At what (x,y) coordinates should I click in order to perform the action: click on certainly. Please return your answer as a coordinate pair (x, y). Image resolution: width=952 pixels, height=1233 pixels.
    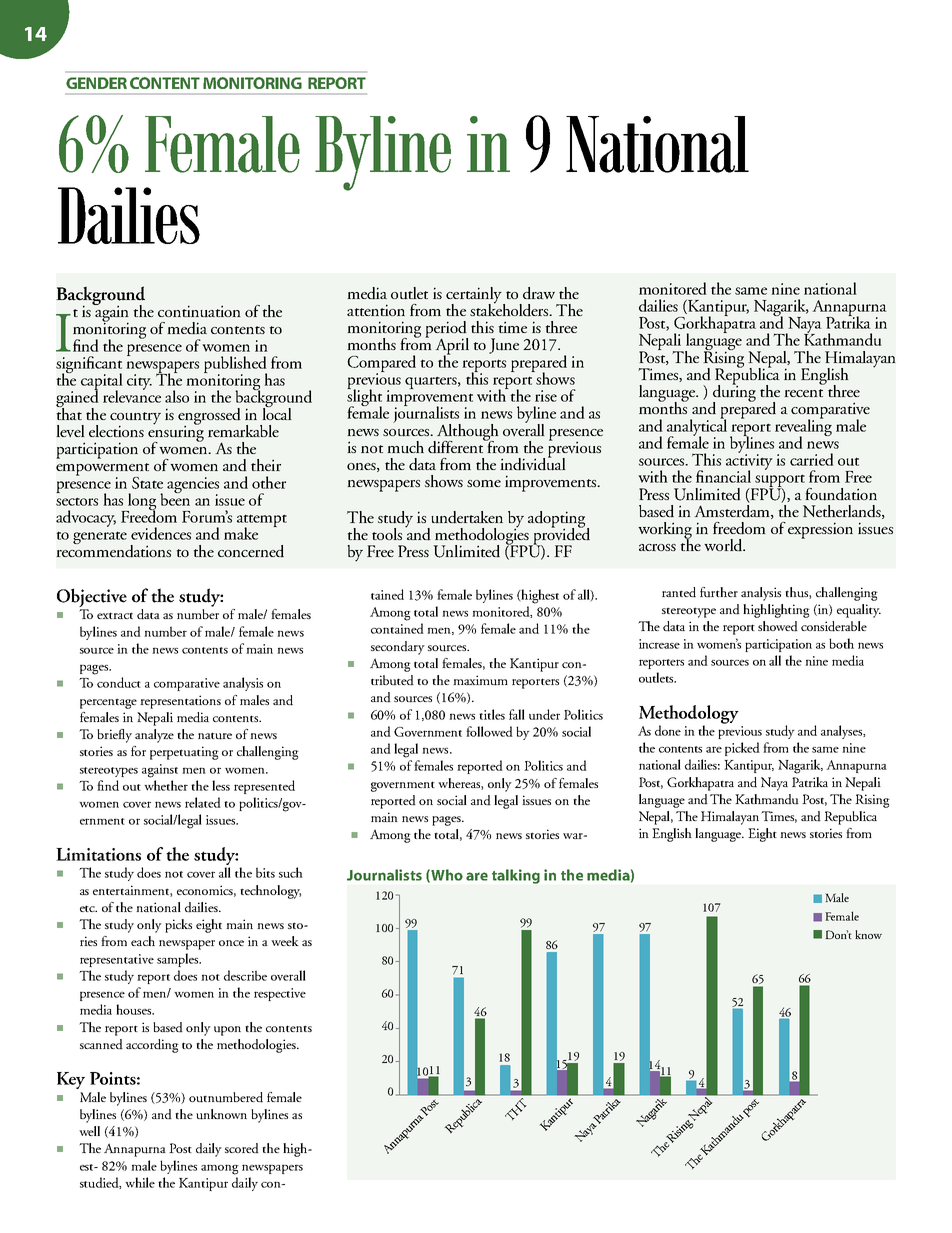
    Looking at the image, I should click on (475, 296).
